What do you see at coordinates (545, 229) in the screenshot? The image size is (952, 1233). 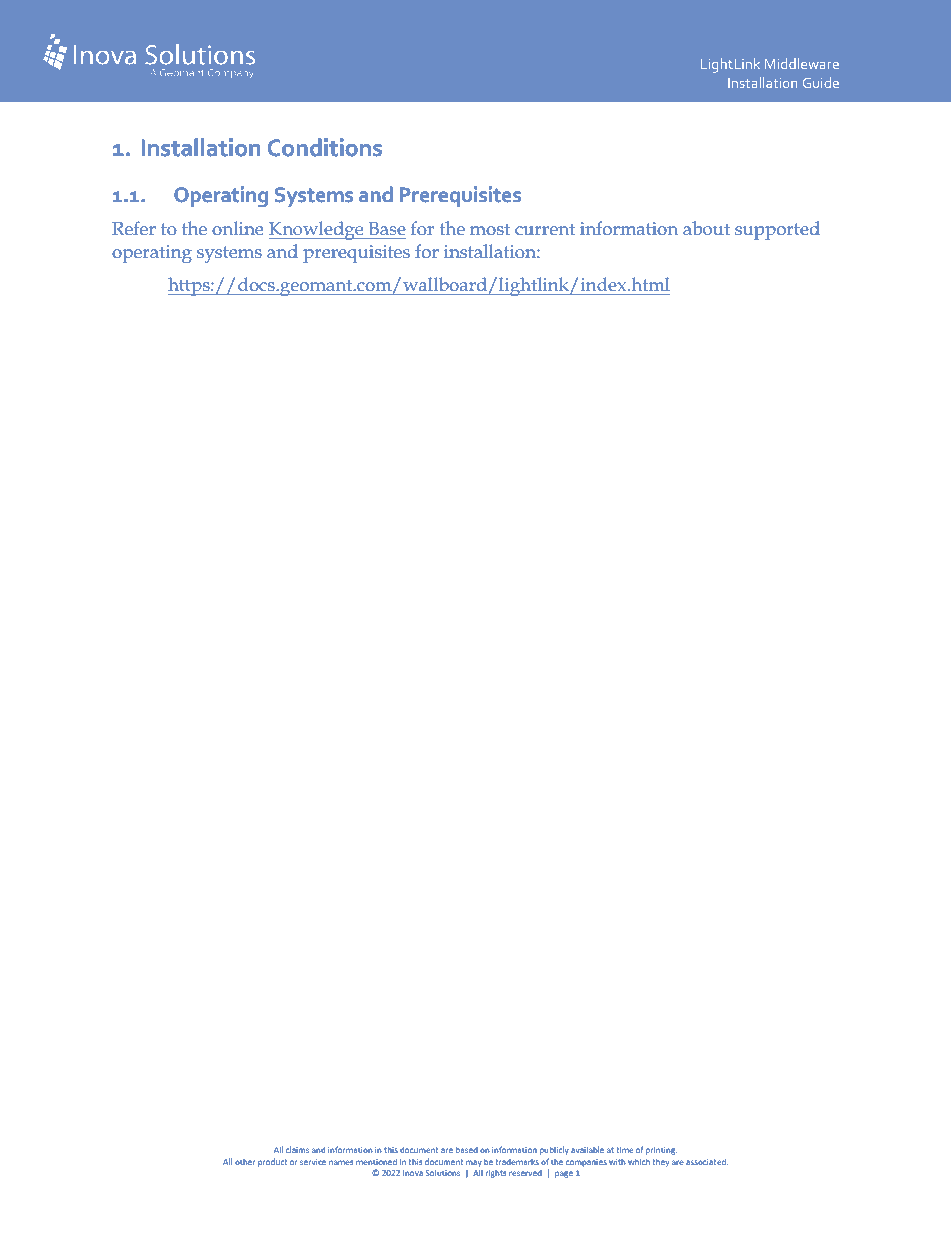 I see `current` at bounding box center [545, 229].
